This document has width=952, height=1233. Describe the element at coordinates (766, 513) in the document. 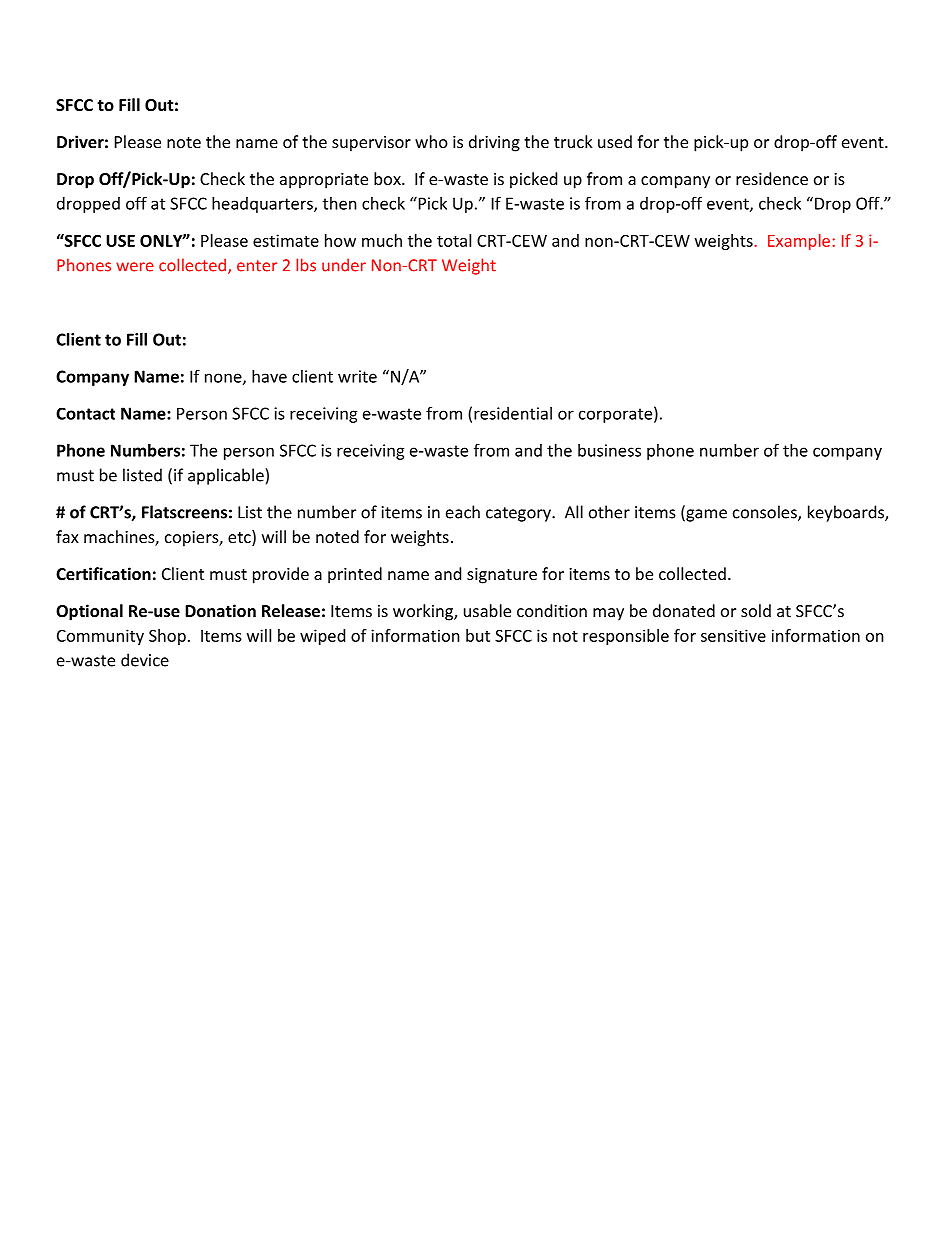

I see `consoles` at that location.
